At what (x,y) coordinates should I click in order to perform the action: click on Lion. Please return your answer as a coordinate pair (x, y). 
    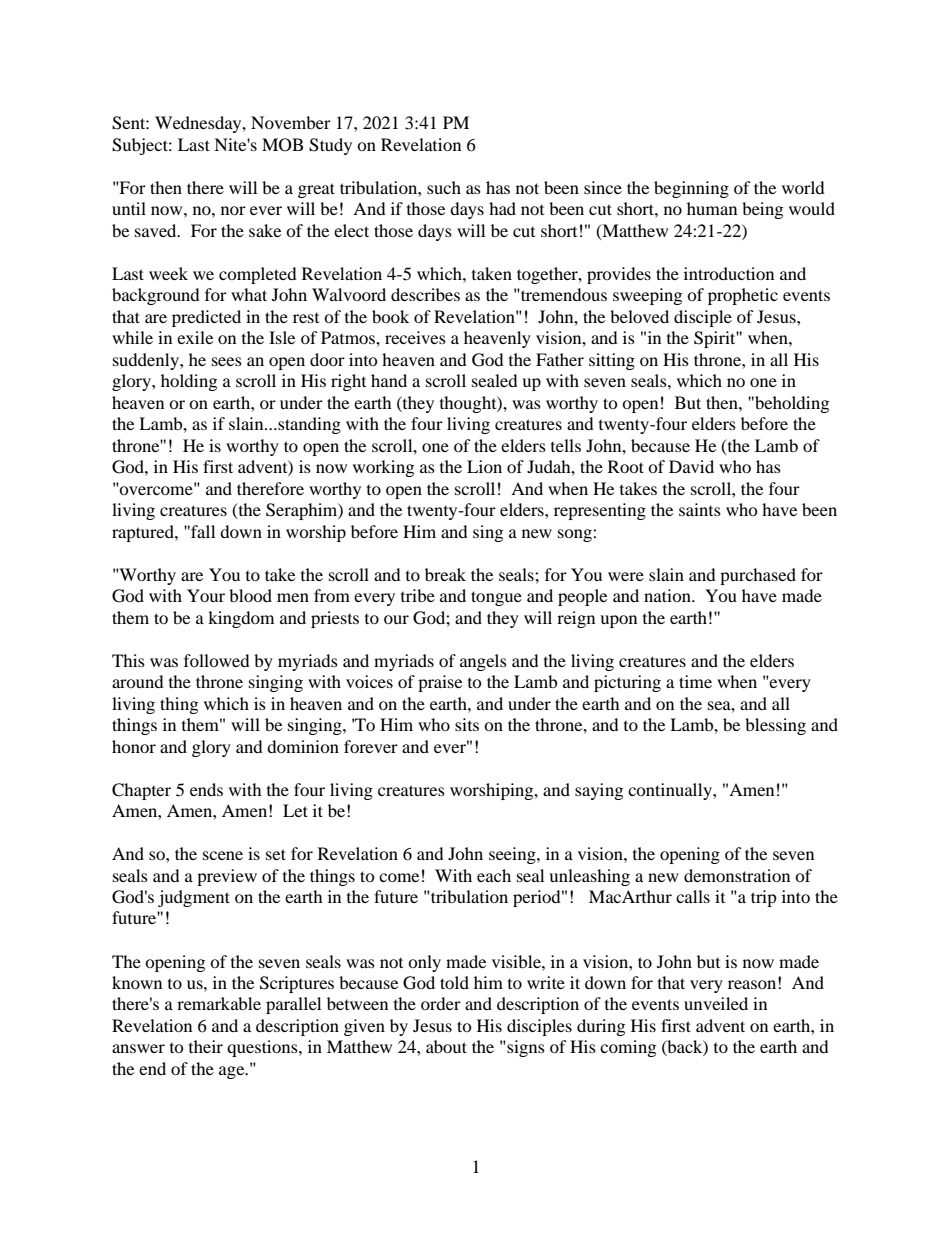
    Looking at the image, I should click on (484, 466).
